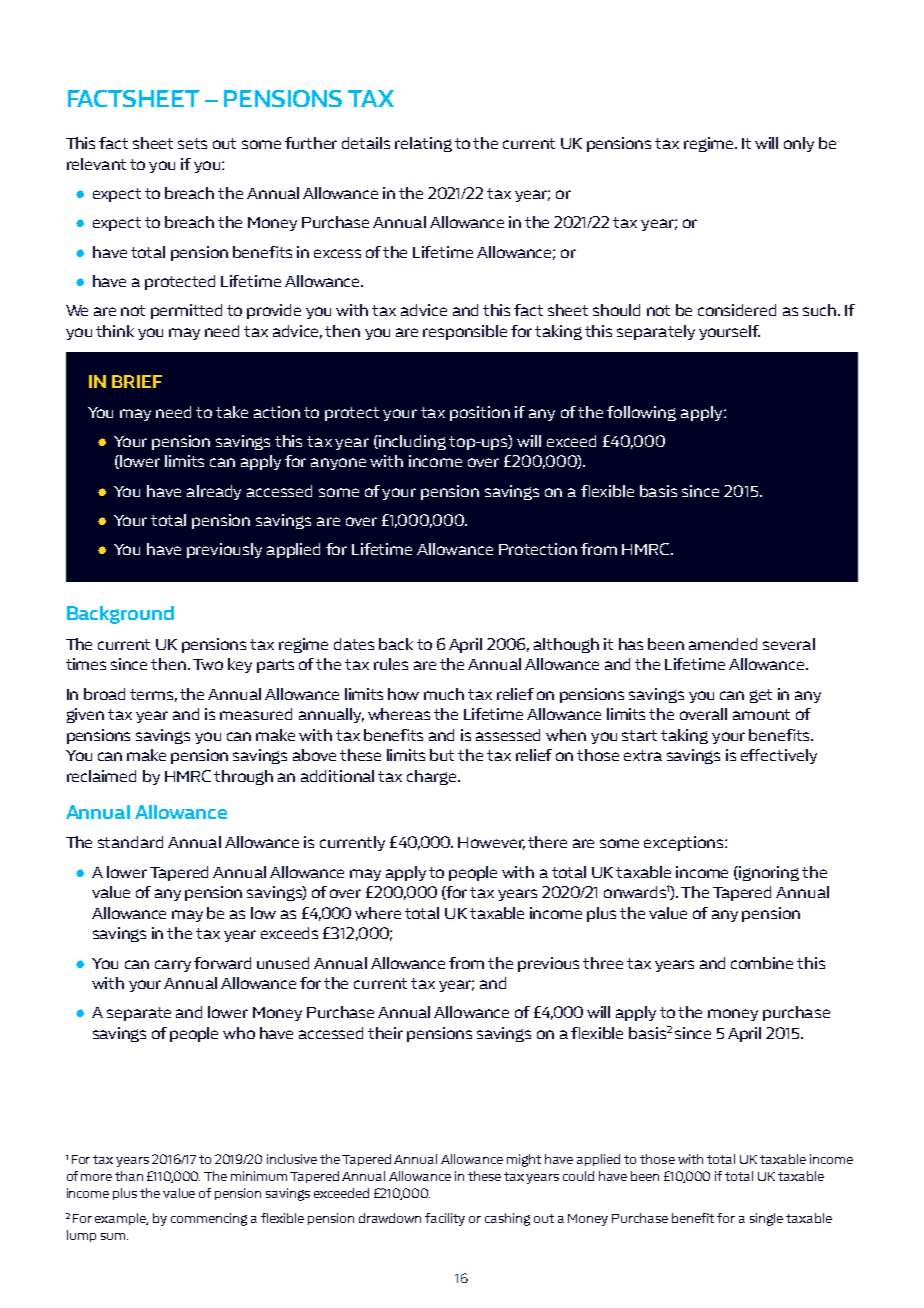 This screenshot has height=1308, width=924. I want to click on only, so click(799, 144).
